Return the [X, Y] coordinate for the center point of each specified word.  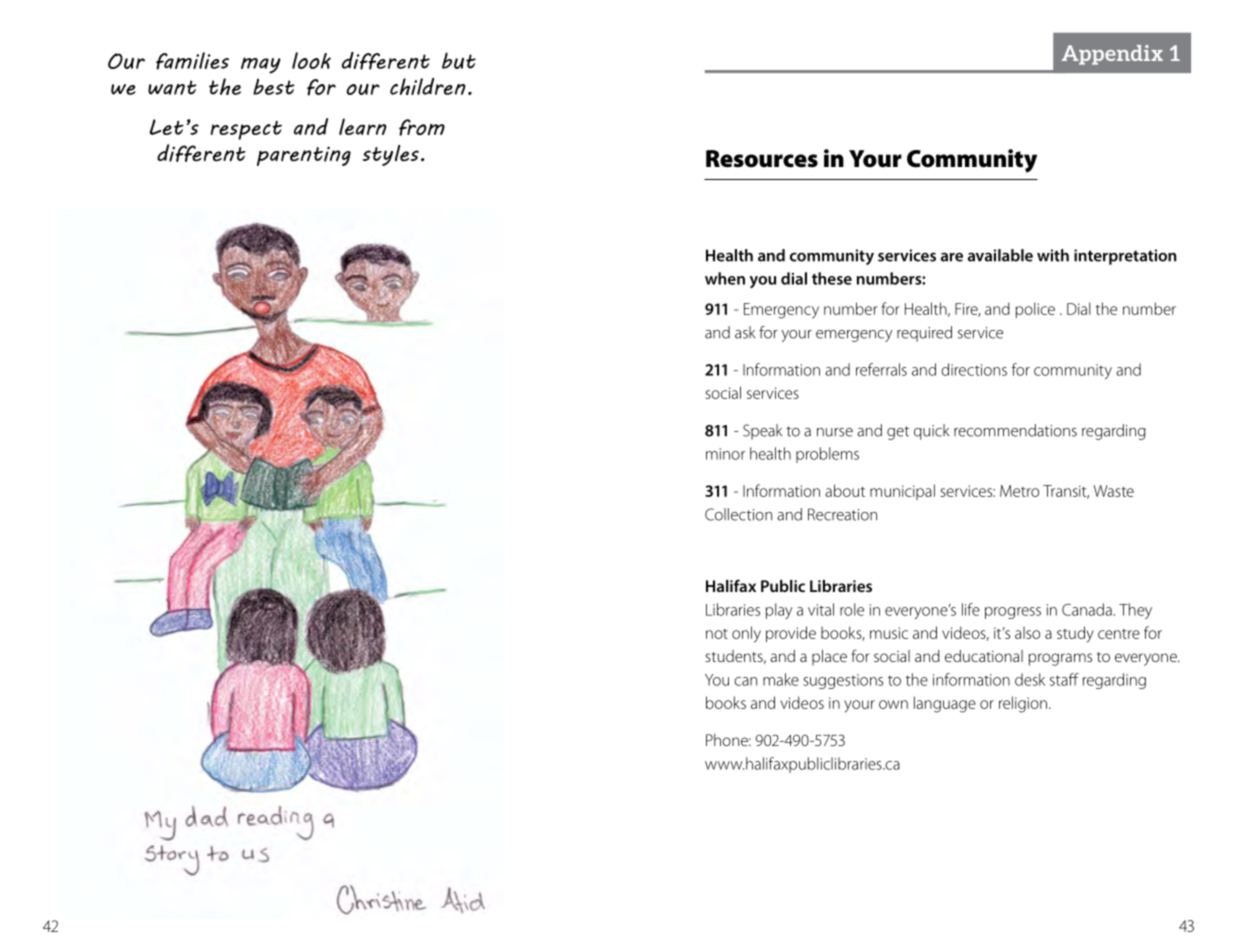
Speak [762, 432]
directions [974, 369]
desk [1030, 679]
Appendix [1112, 55]
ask [745, 332]
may [261, 65]
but [459, 60]
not [717, 634]
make [781, 679]
